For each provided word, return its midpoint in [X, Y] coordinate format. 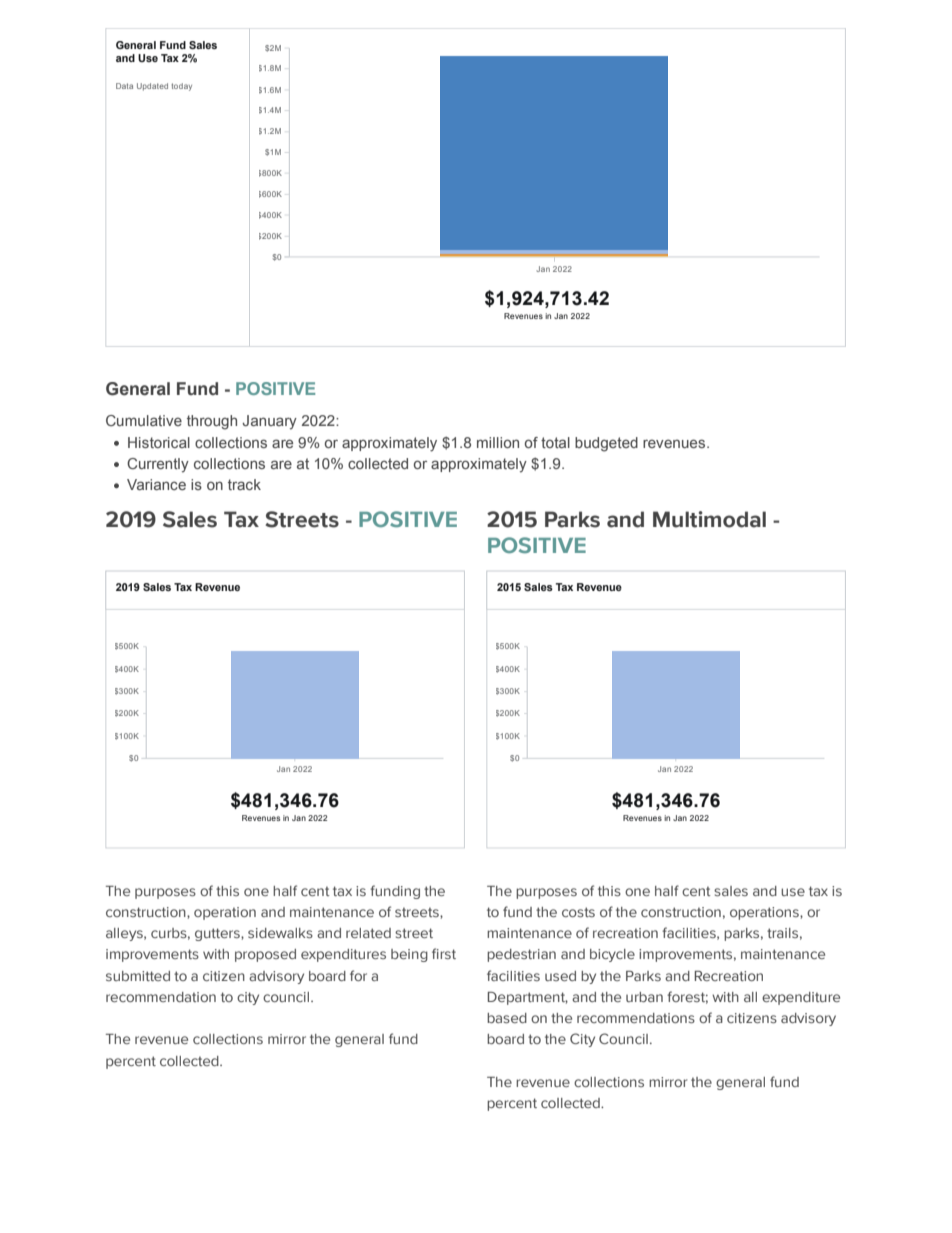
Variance [156, 484]
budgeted [606, 444]
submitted [138, 976]
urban [644, 997]
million [498, 442]
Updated [152, 87]
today [182, 87]
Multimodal [709, 519]
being [409, 955]
